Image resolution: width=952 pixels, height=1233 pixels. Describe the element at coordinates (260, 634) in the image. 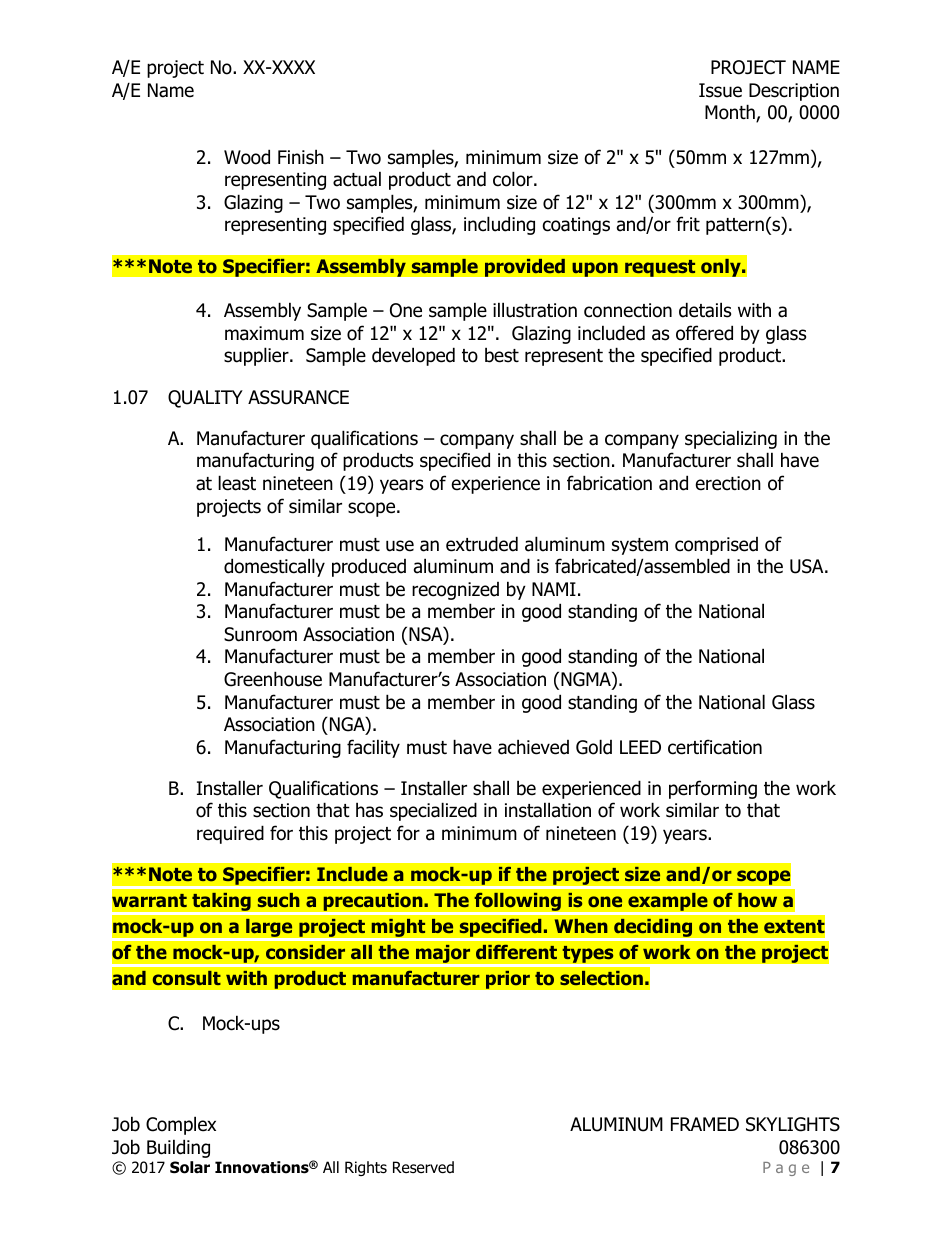

I see `Sunroom` at that location.
